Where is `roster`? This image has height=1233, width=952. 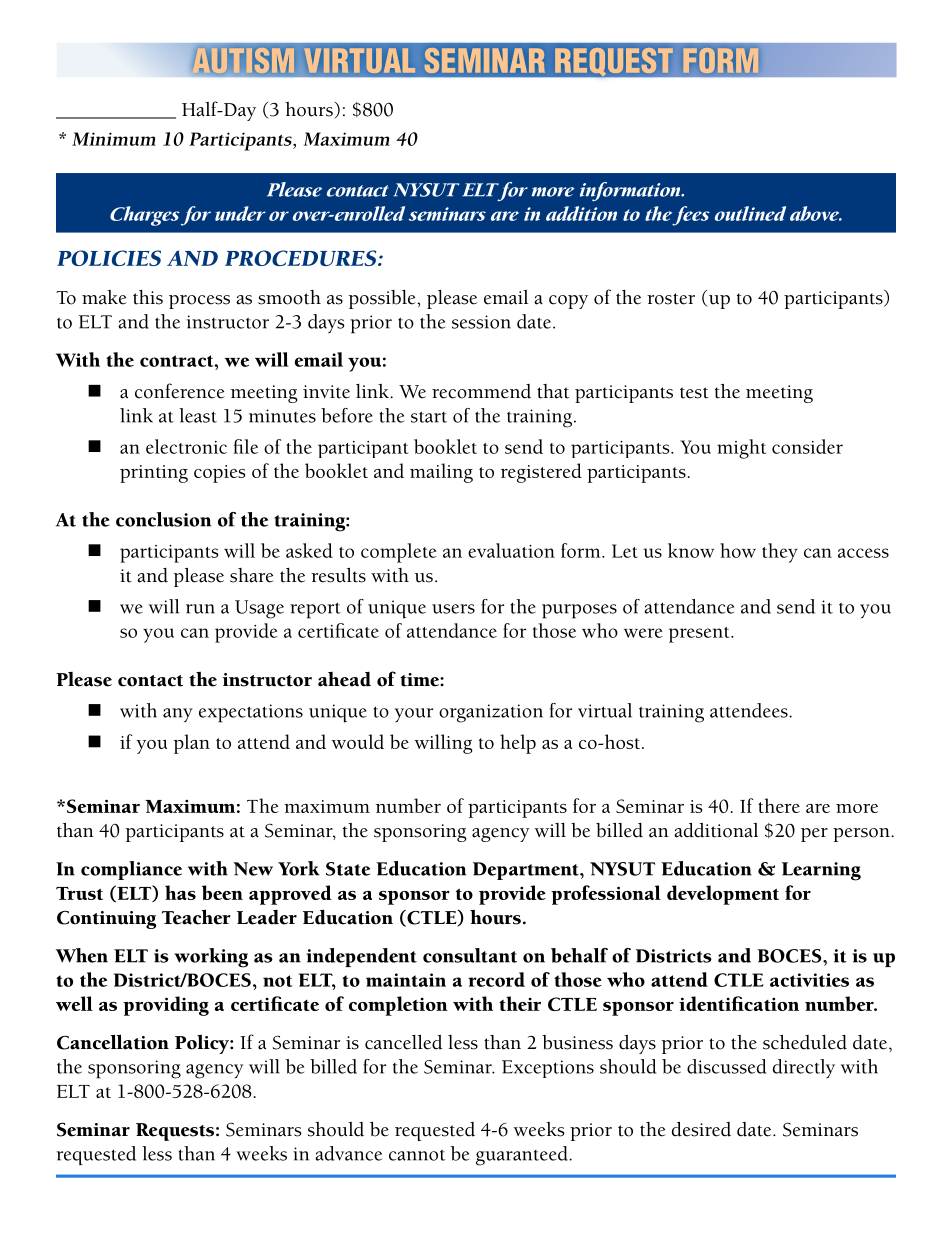
roster is located at coordinates (671, 299).
